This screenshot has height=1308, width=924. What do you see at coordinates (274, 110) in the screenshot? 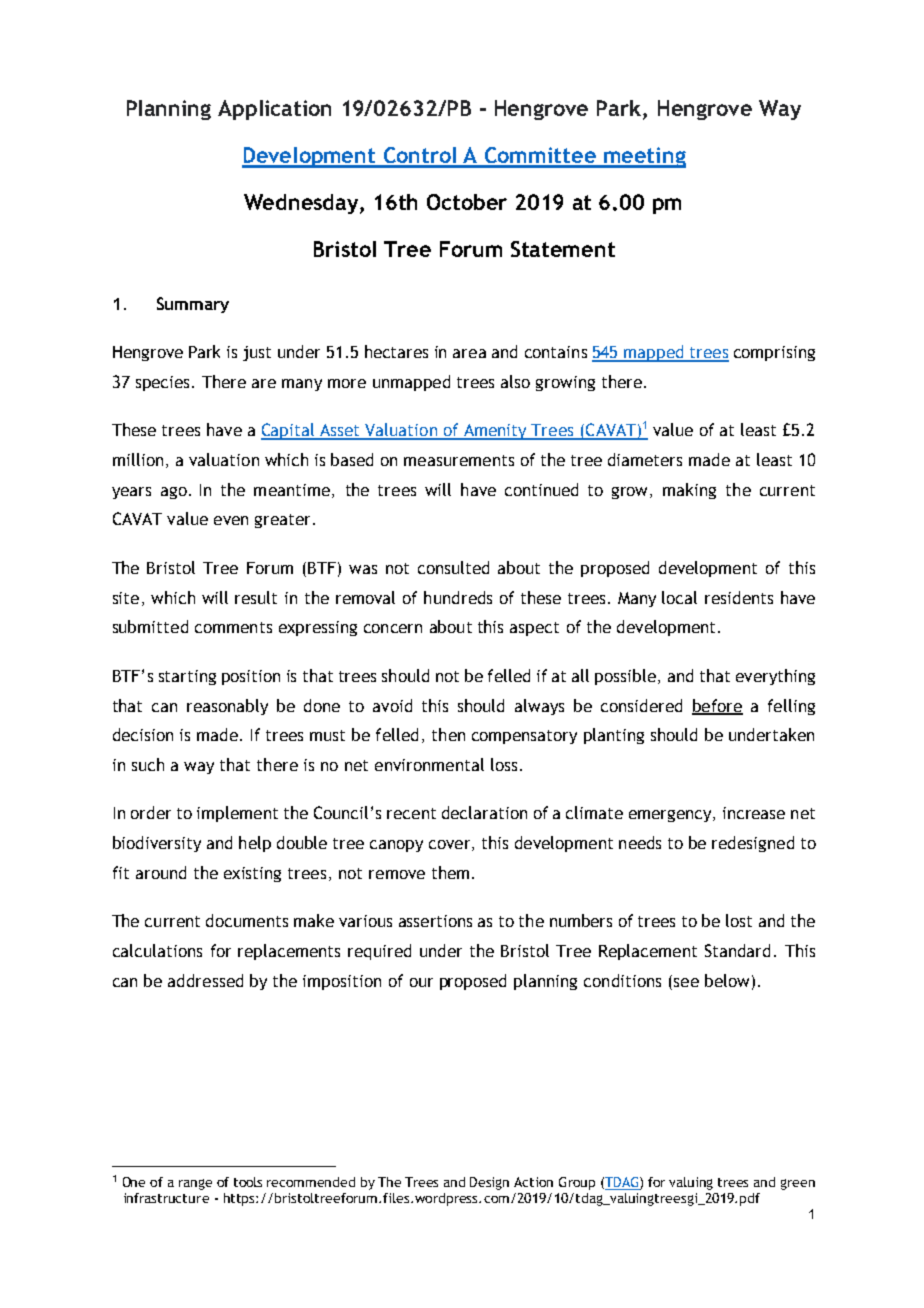
I see `Application` at bounding box center [274, 110].
